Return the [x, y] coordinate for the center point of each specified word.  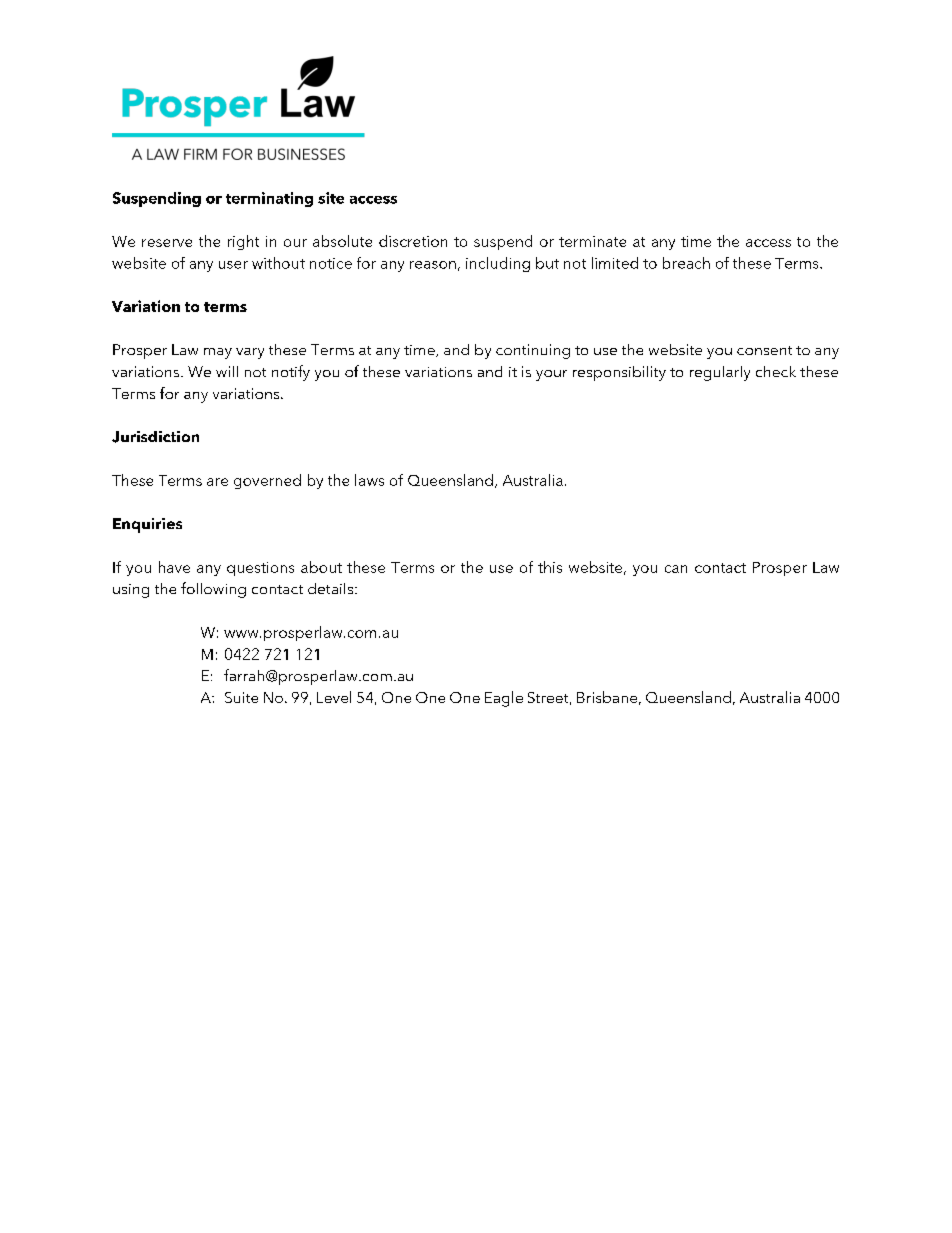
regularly [720, 373]
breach [686, 263]
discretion [413, 241]
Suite [241, 697]
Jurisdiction [155, 437]
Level [334, 697]
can [676, 569]
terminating [269, 199]
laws [369, 480]
